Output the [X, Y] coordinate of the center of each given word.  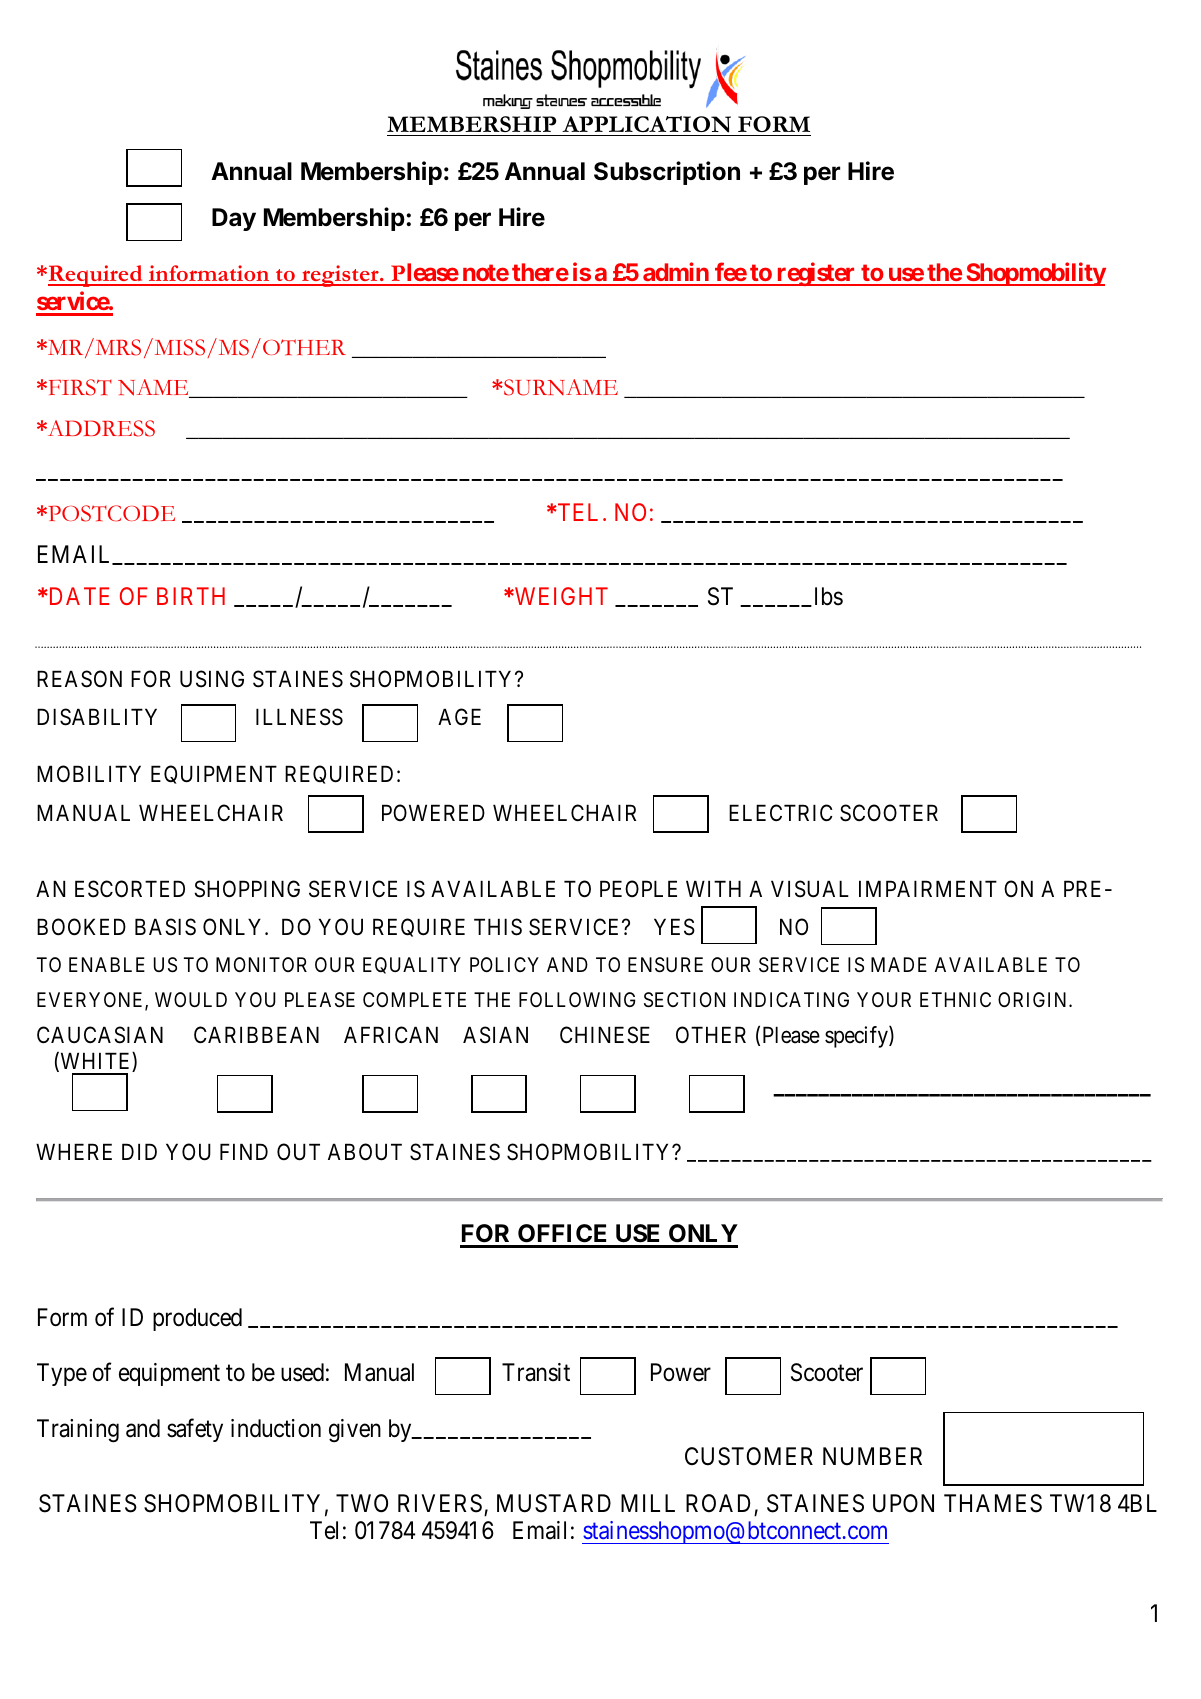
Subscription [667, 173]
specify [857, 1037]
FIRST [79, 387]
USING [212, 679]
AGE [459, 716]
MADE [899, 964]
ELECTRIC [781, 812]
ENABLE [107, 964]
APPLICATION [646, 124]
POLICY [504, 964]
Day [234, 219]
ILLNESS [299, 717]
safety [195, 1430]
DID [139, 1152]
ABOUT [365, 1152]
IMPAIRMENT [928, 888]
